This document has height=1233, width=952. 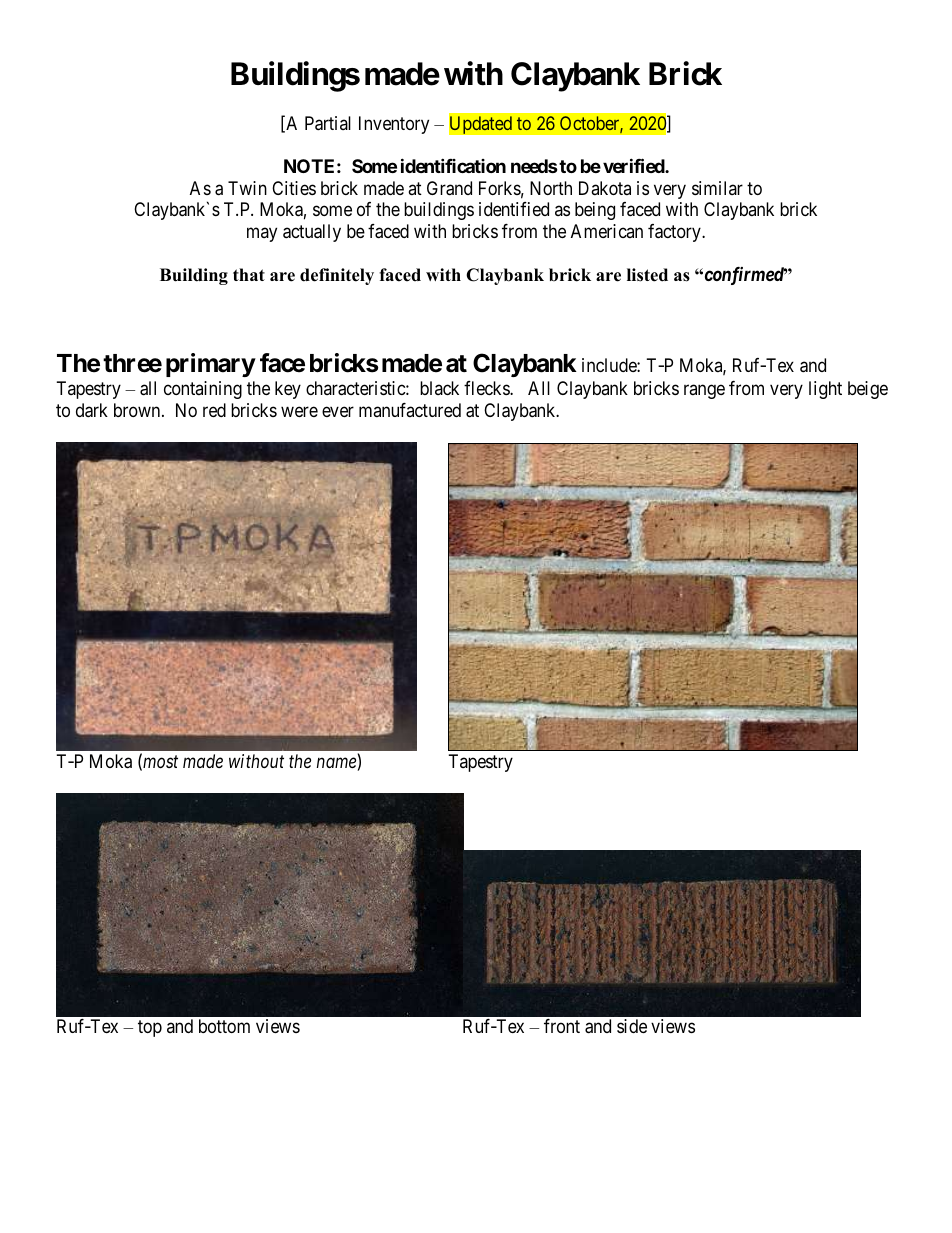 I want to click on manufactured, so click(x=410, y=410).
